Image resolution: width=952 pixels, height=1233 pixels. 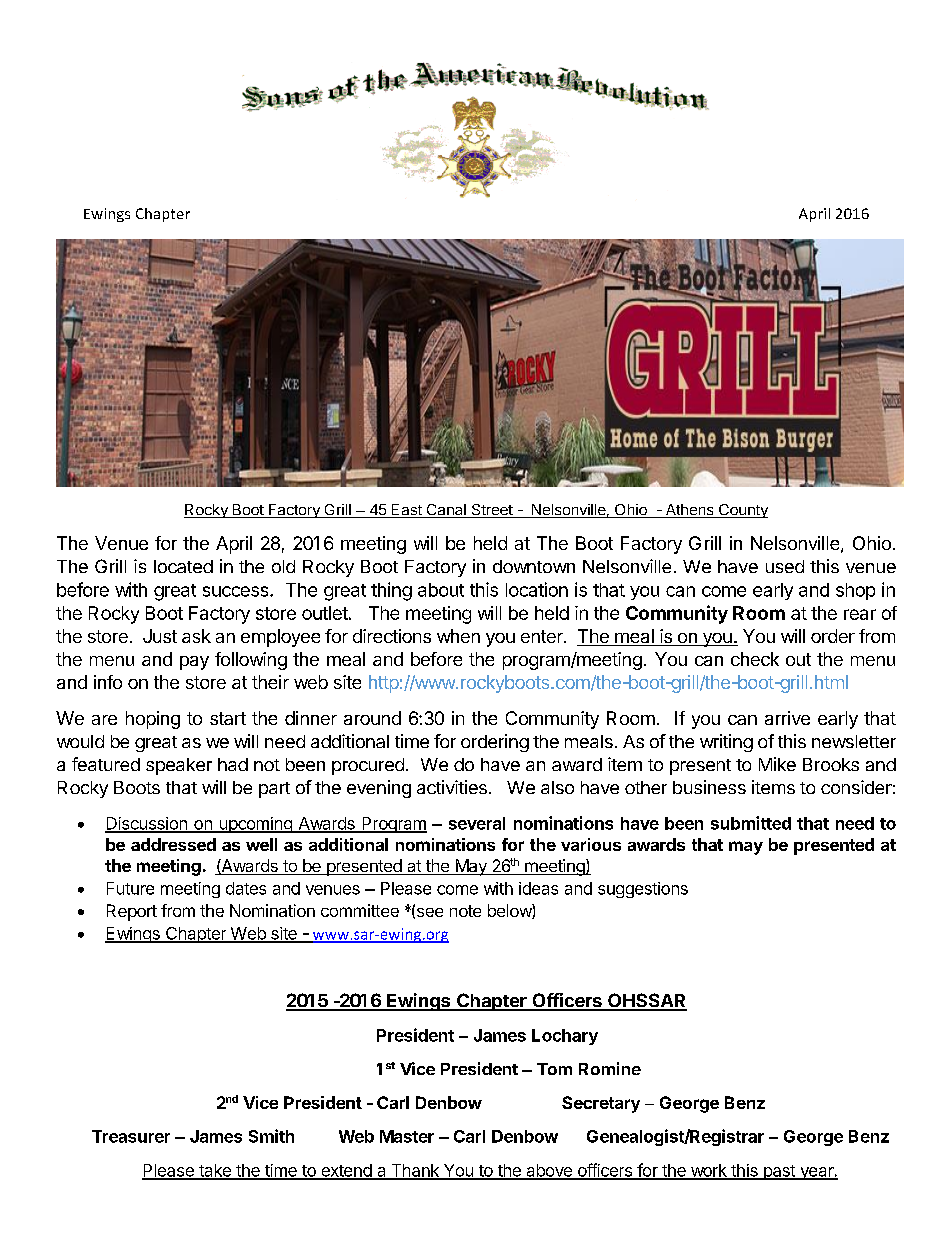 What do you see at coordinates (173, 844) in the screenshot?
I see `addressed` at bounding box center [173, 844].
